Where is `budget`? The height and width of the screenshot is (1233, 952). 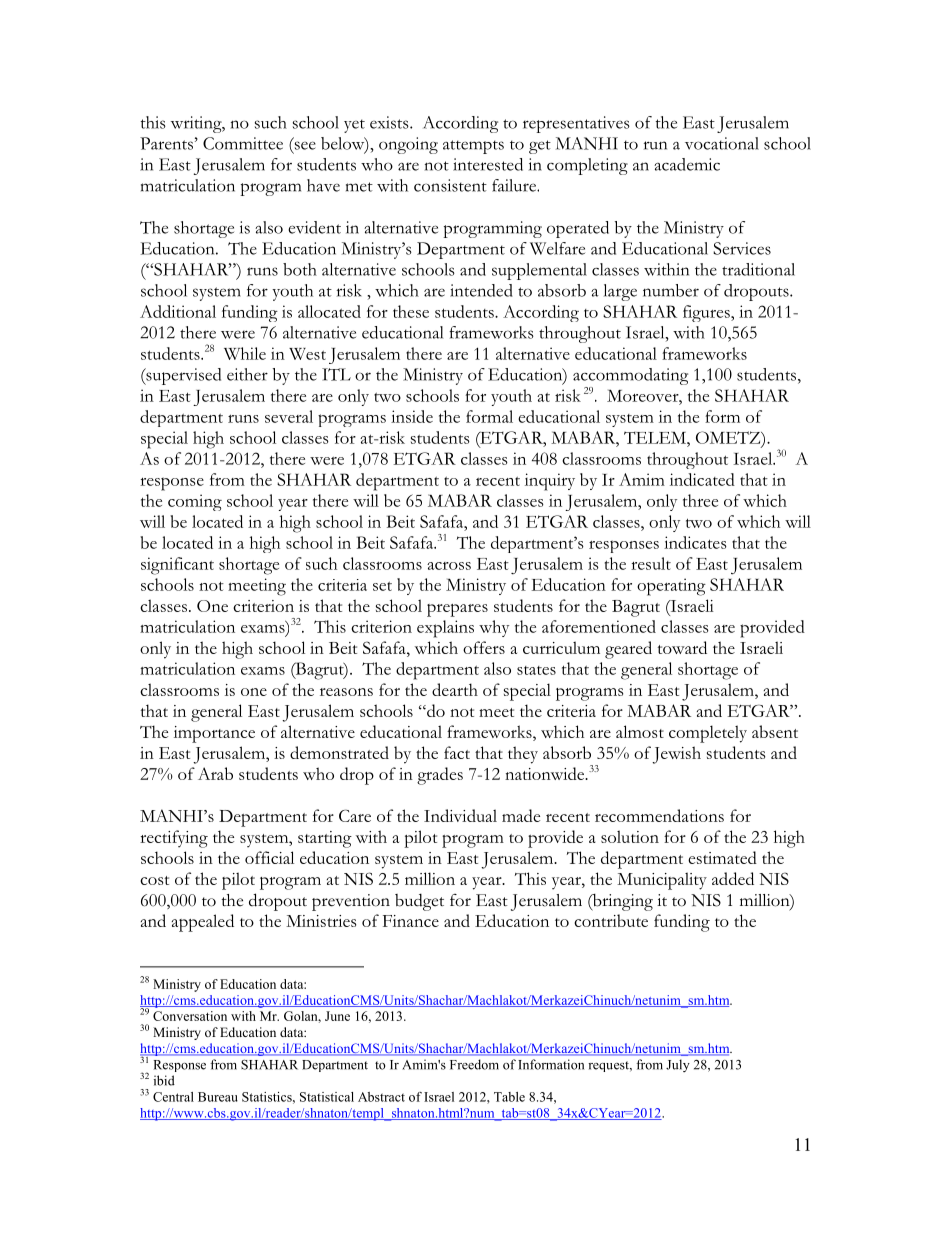 budget is located at coordinates (419, 902).
